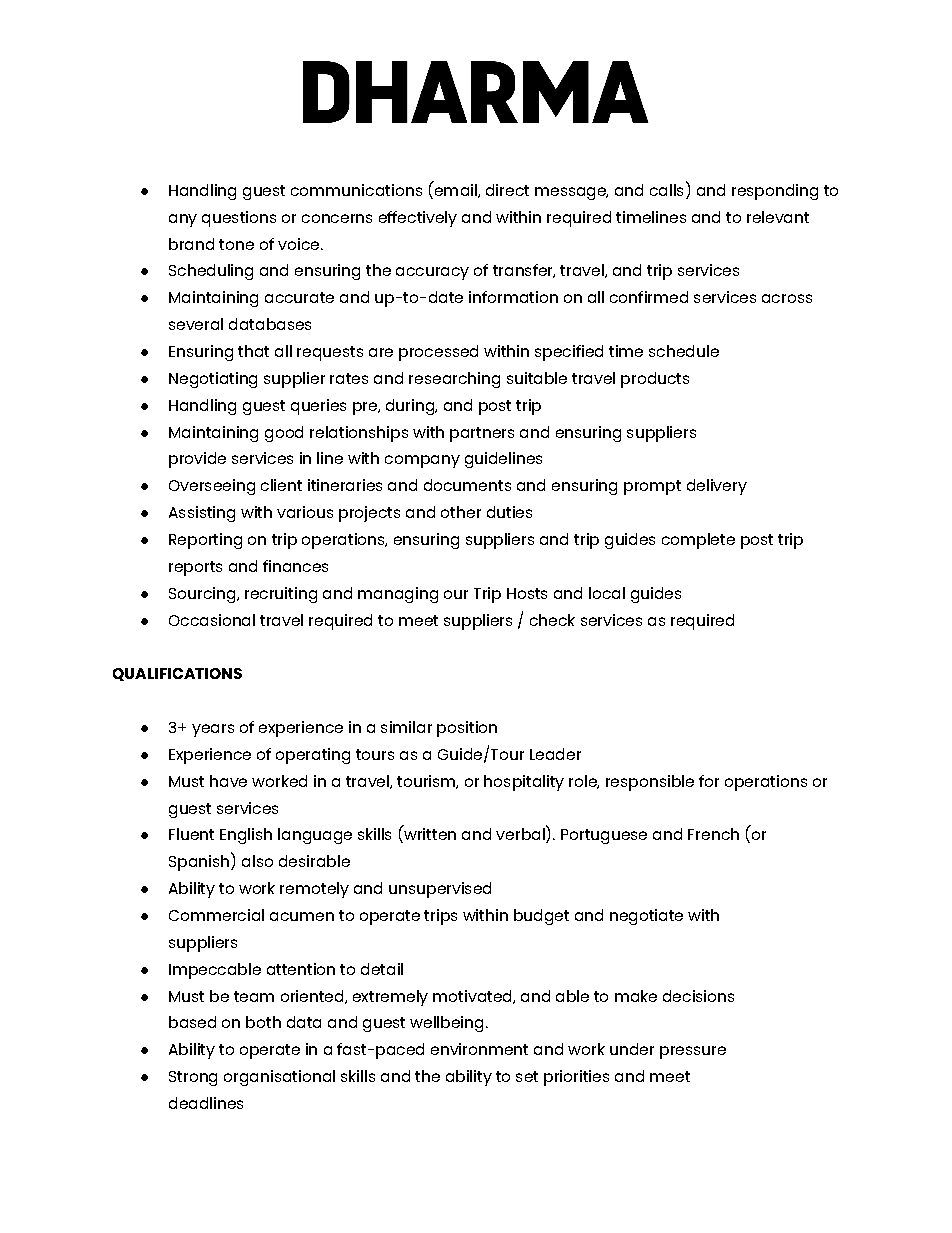  What do you see at coordinates (284, 434) in the screenshot?
I see `good` at bounding box center [284, 434].
